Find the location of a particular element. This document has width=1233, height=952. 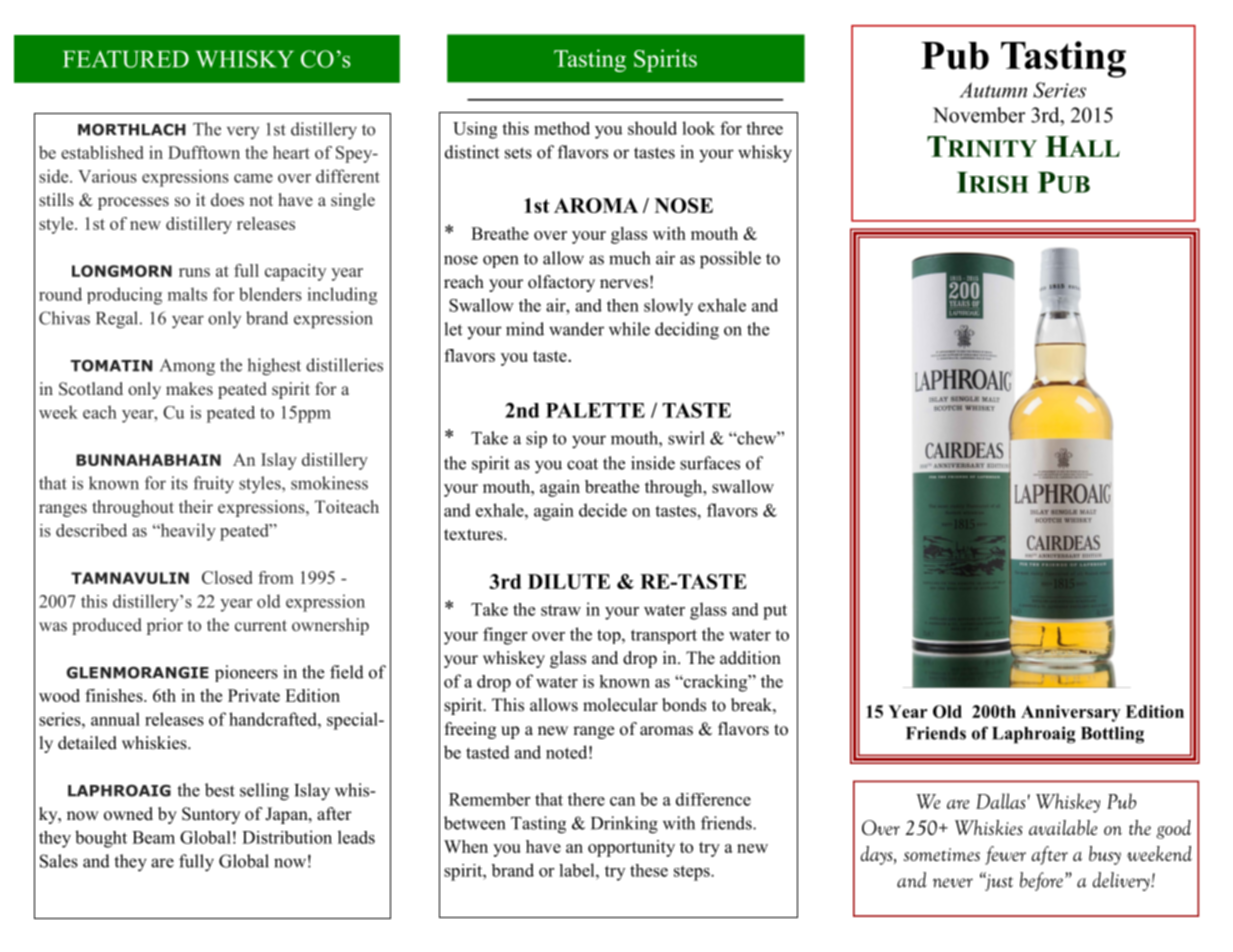

runs is located at coordinates (194, 272).
